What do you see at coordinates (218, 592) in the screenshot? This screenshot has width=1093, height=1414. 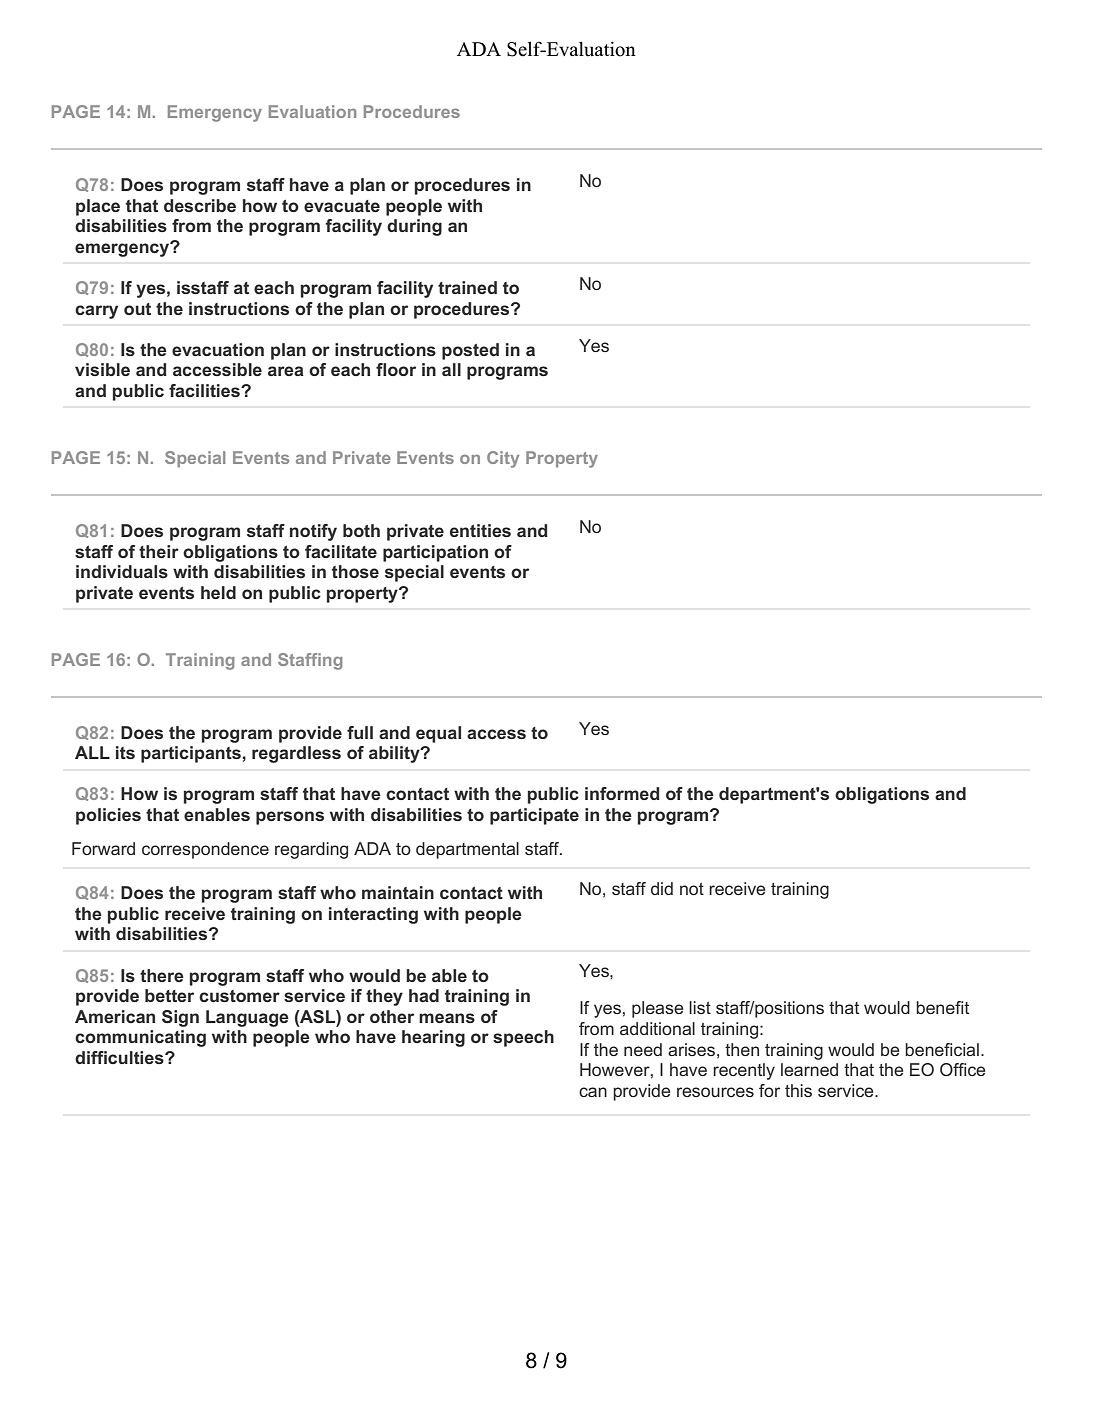 I see `held` at bounding box center [218, 592].
